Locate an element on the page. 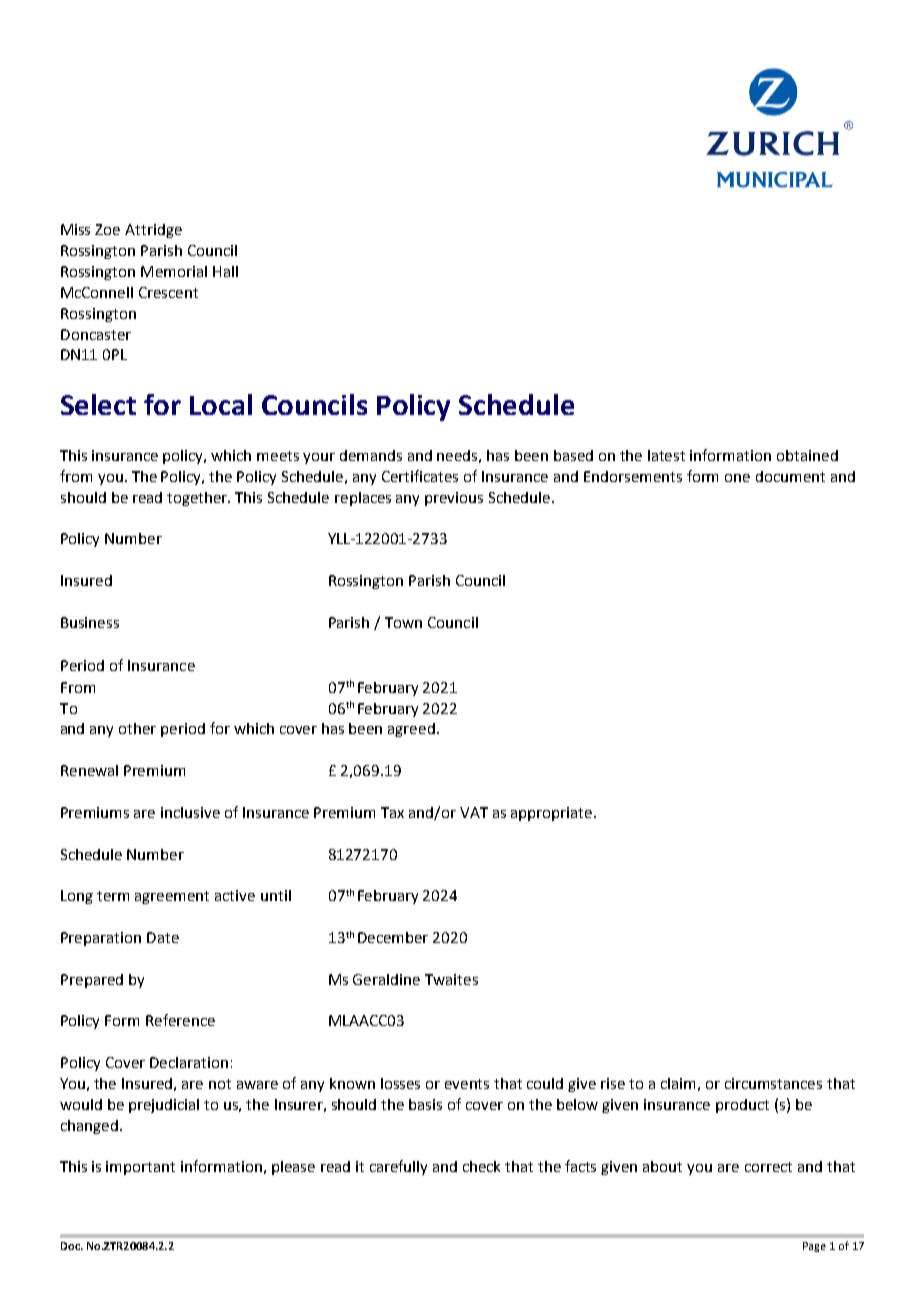  Memorial is located at coordinates (174, 271).
